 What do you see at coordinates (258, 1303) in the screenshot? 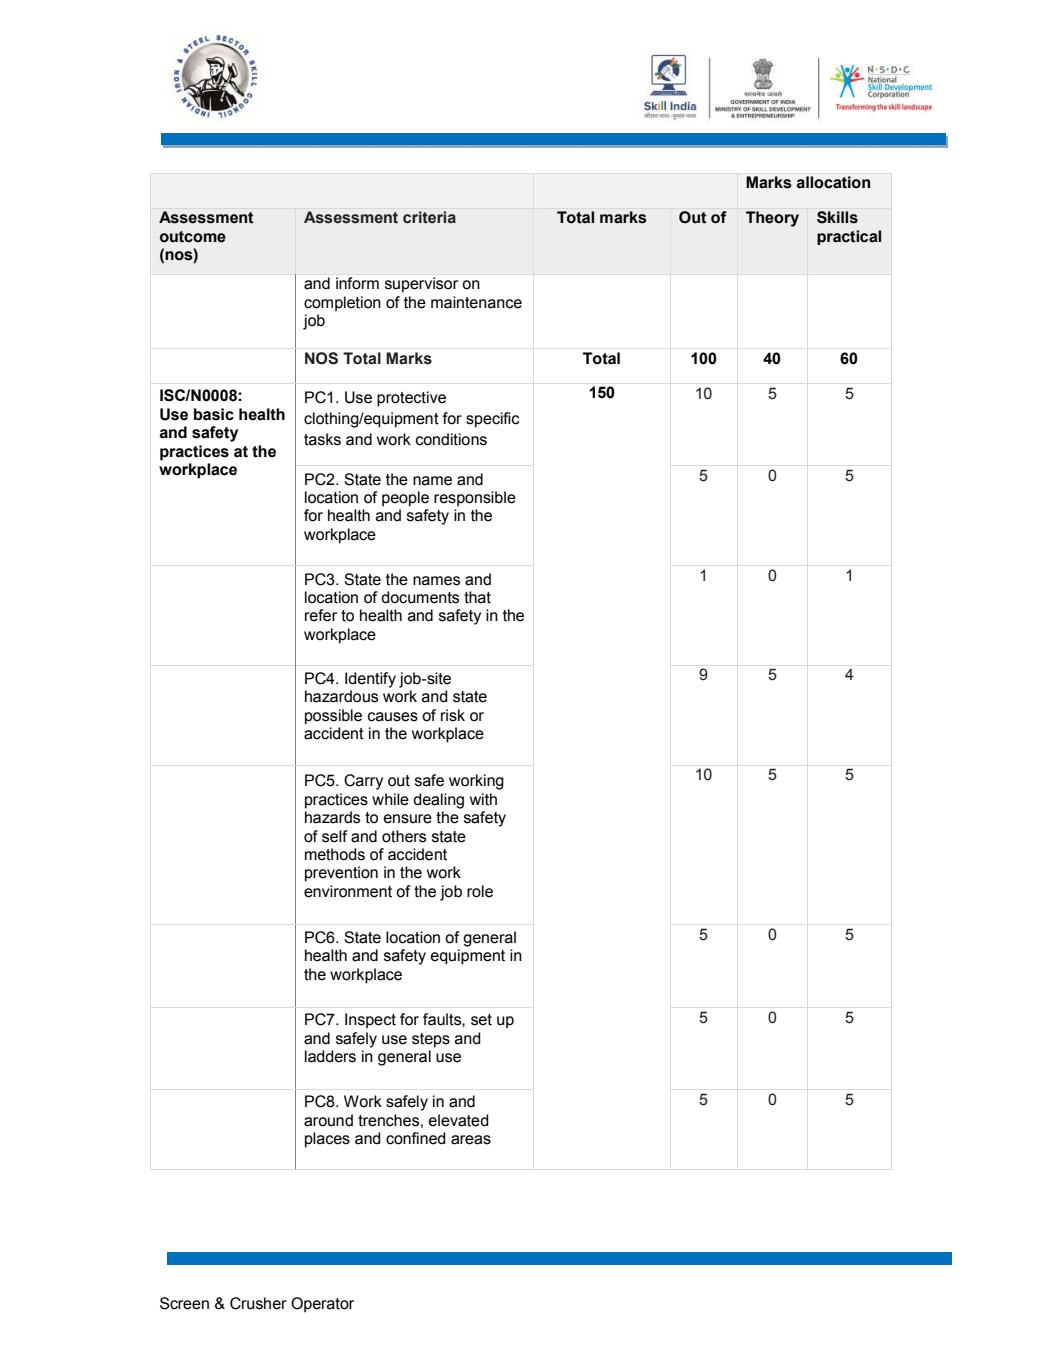
I see `Crusher` at bounding box center [258, 1303].
